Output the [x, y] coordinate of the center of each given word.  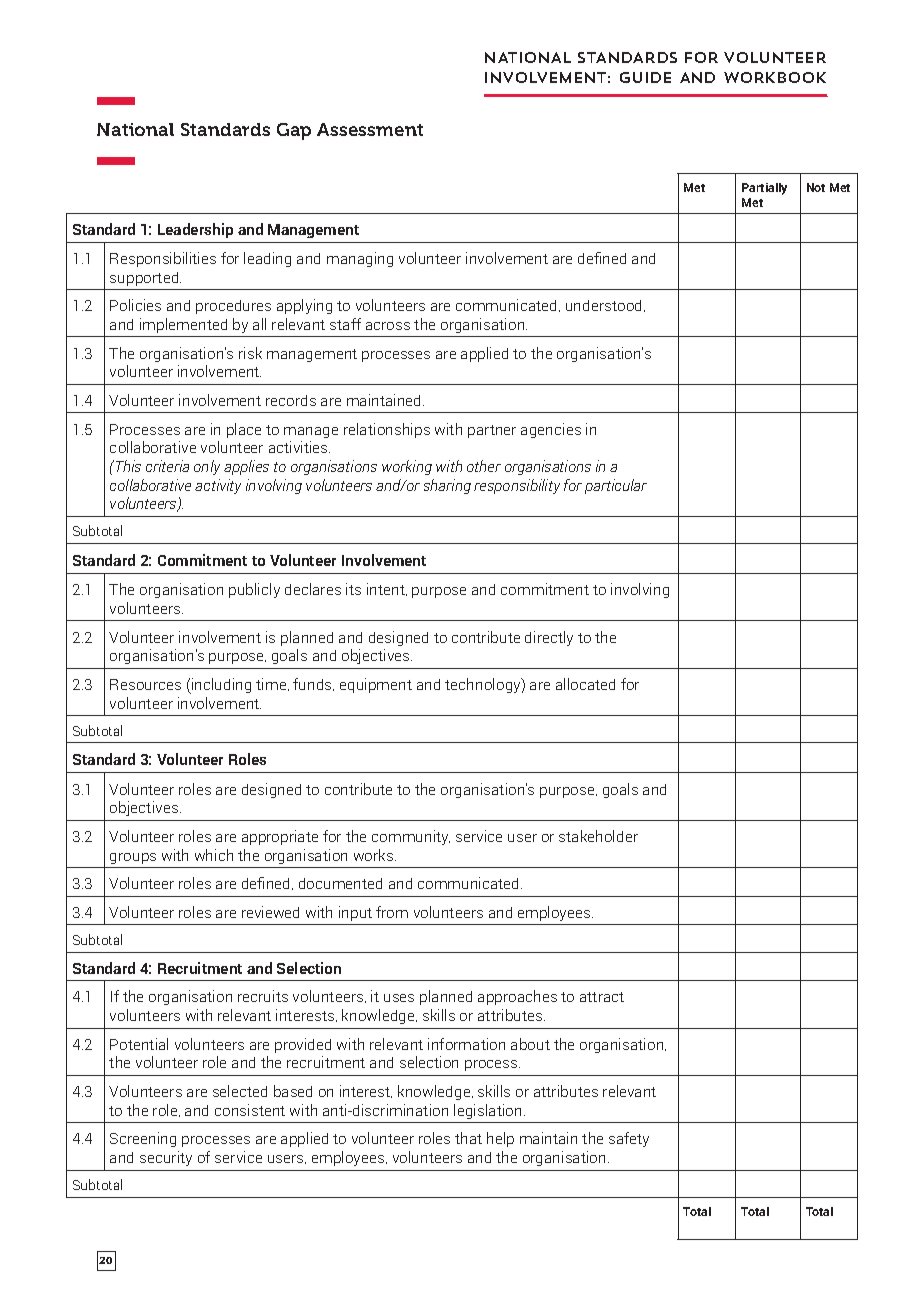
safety [629, 1139]
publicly [254, 590]
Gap [294, 131]
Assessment [370, 129]
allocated [585, 684]
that [468, 1138]
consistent [250, 1110]
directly [549, 638]
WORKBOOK [775, 77]
